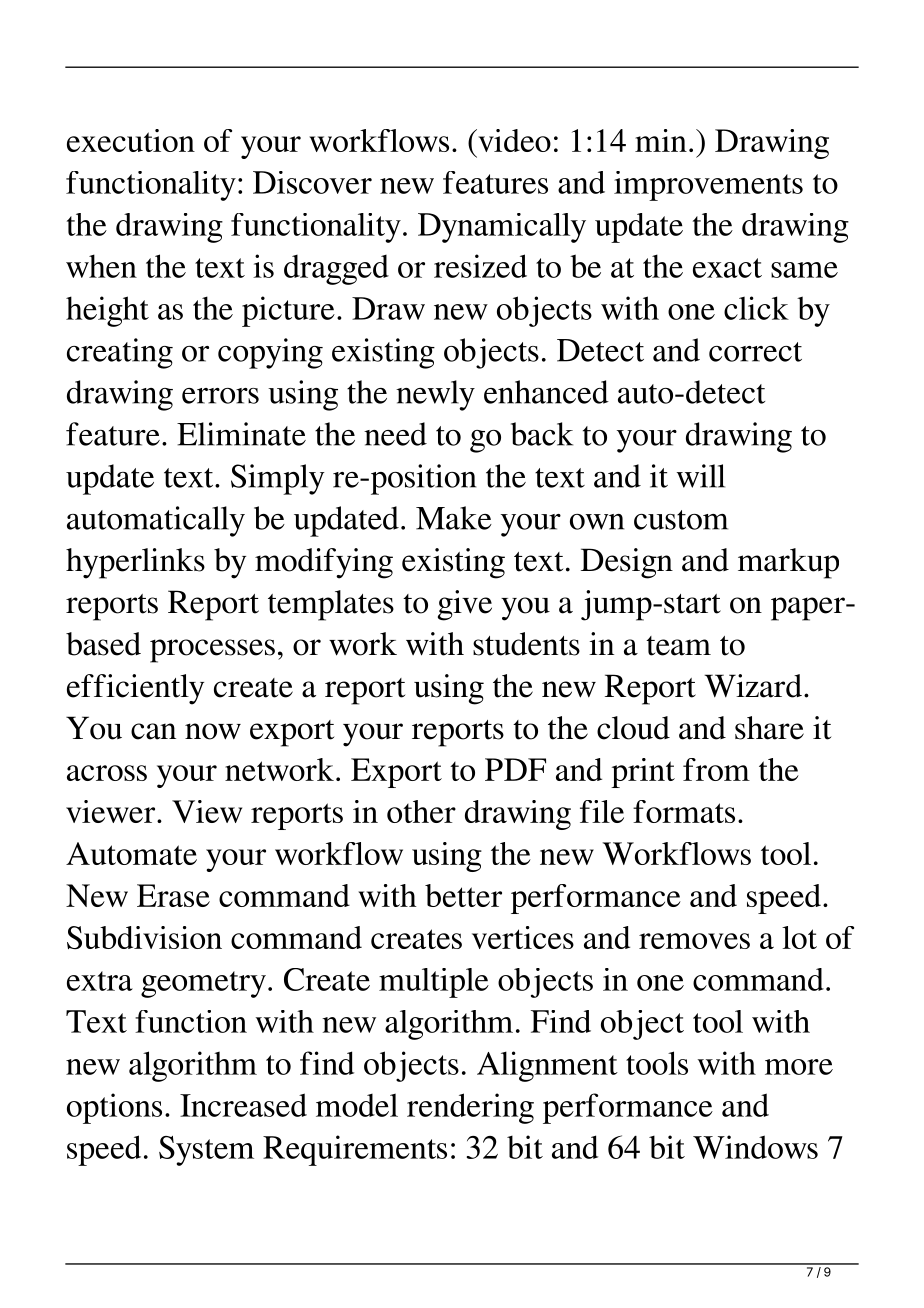  Describe the element at coordinates (701, 476) in the image. I see `will` at that location.
